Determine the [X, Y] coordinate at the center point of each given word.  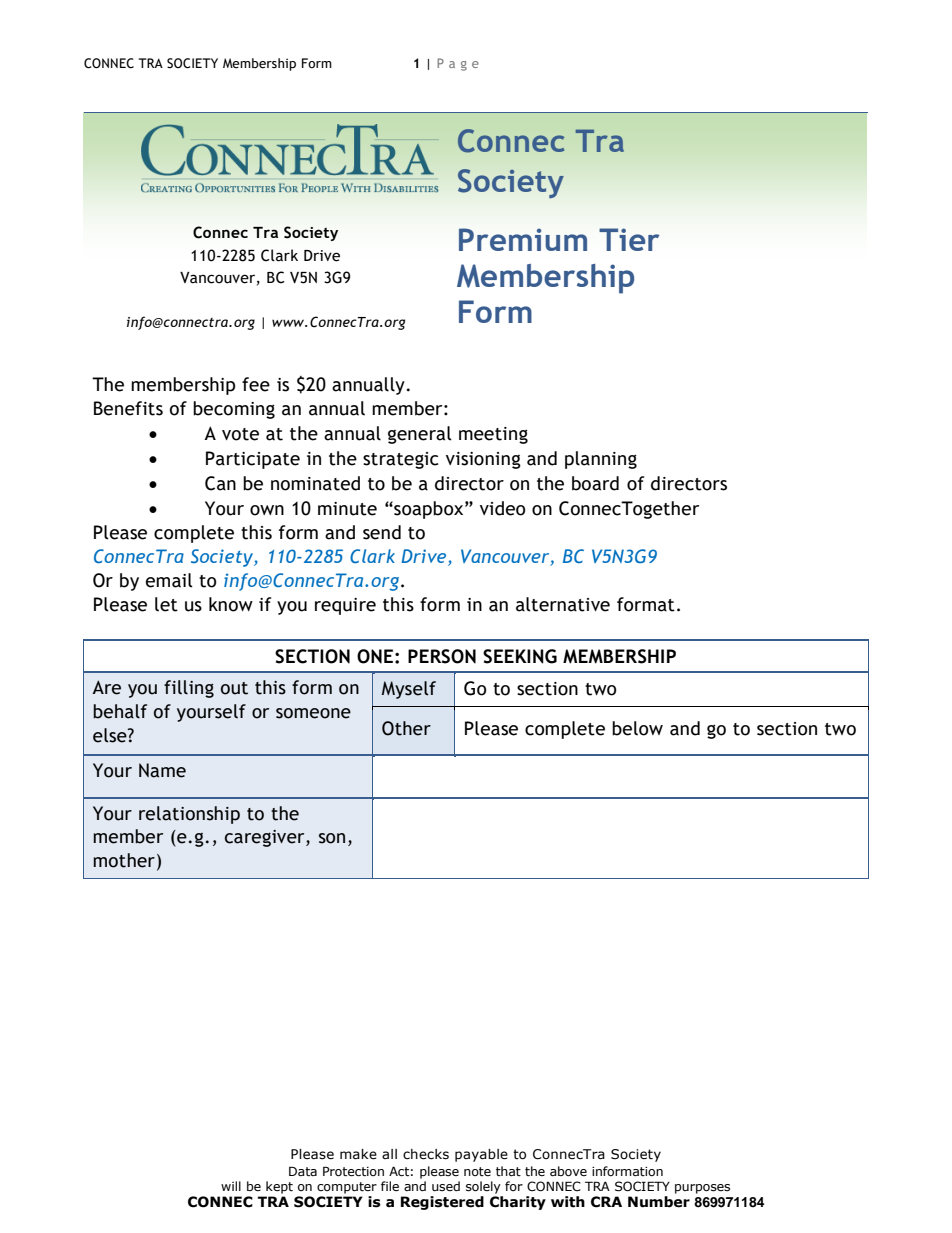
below [637, 728]
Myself [409, 690]
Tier [629, 239]
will [231, 1186]
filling [189, 689]
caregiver [266, 838]
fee [256, 384]
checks [426, 1154]
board [595, 483]
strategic [400, 460]
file [390, 1186]
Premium [523, 239]
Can [220, 483]
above [568, 1171]
